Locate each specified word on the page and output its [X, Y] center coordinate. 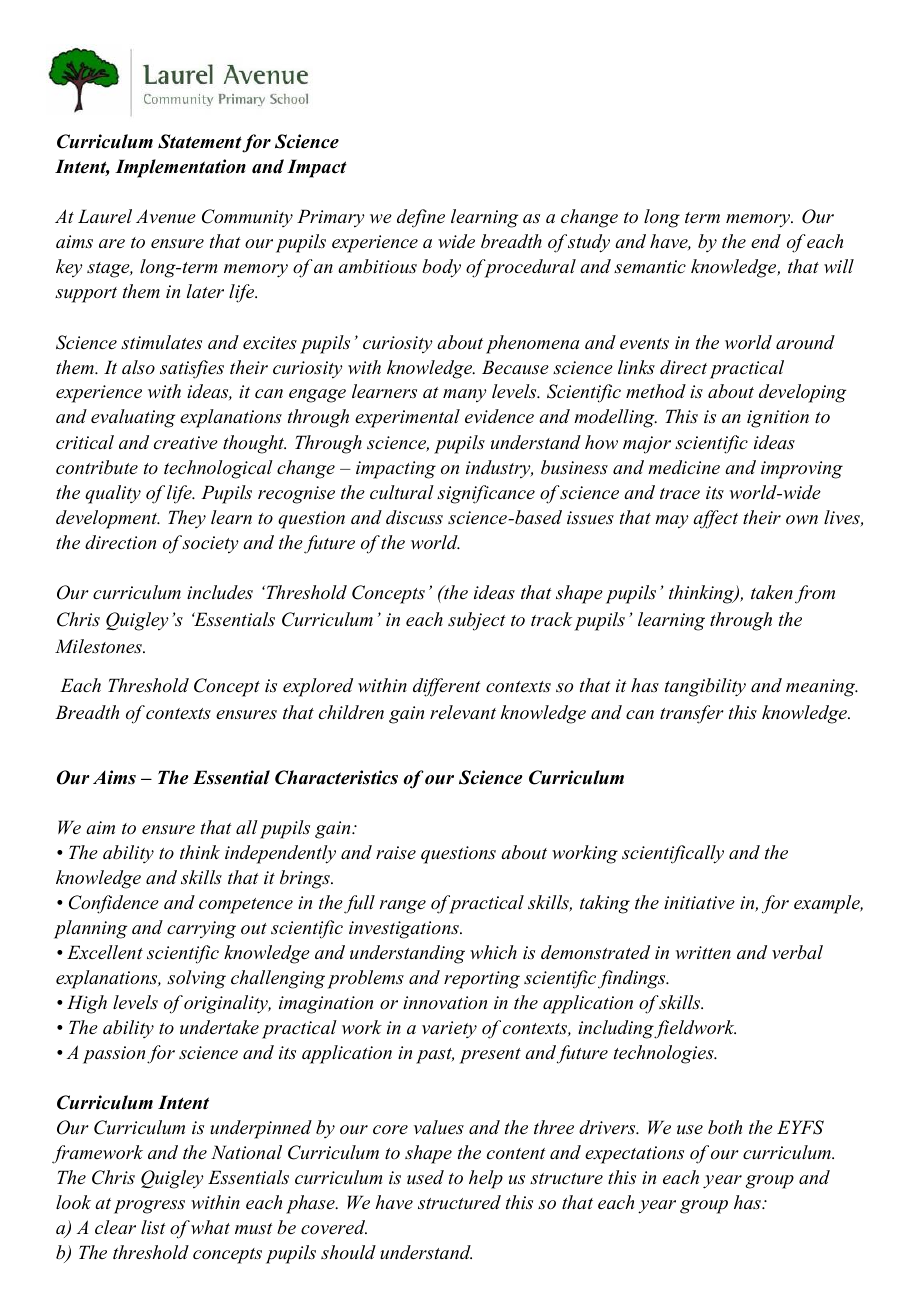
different [447, 687]
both [725, 1127]
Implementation [180, 168]
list [153, 1227]
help [486, 1179]
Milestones [99, 646]
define [421, 218]
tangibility [705, 687]
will [839, 266]
